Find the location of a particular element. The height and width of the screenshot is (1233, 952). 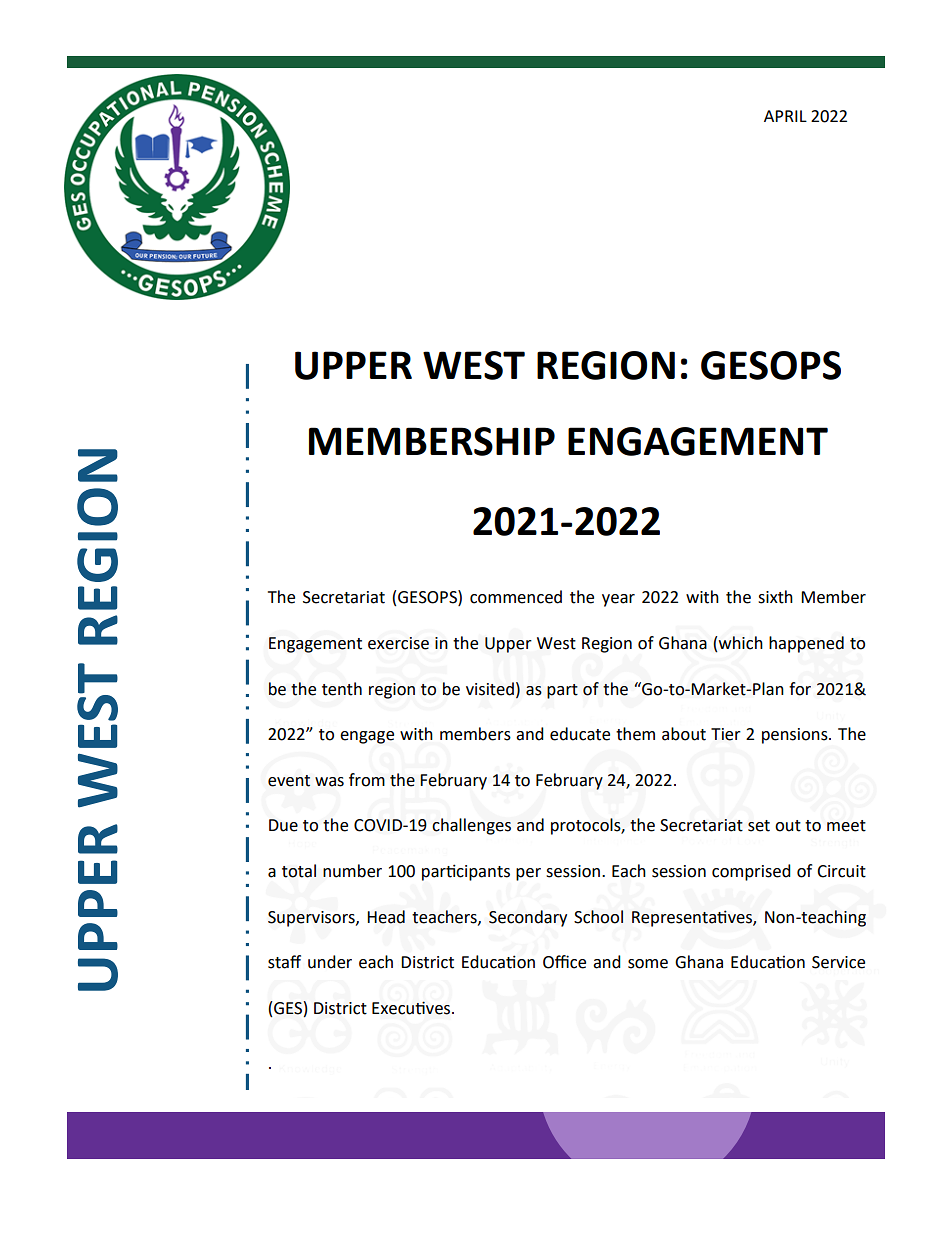

exercise is located at coordinates (398, 643).
